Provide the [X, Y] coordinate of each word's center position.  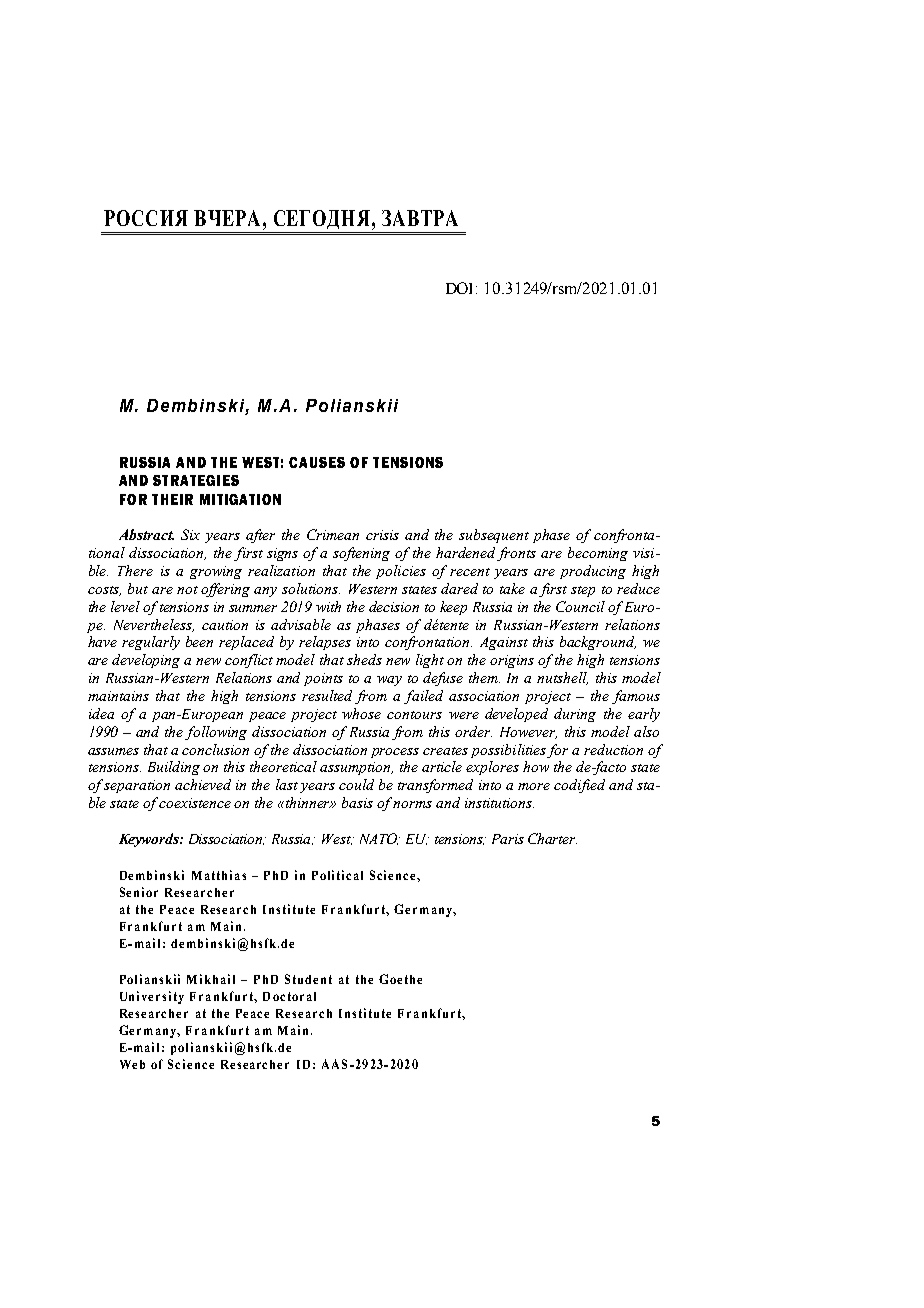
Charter [552, 838]
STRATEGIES [196, 480]
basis [357, 802]
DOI [461, 288]
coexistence [195, 803]
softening [361, 554]
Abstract [146, 534]
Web [132, 1064]
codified [579, 786]
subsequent [494, 536]
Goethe [400, 979]
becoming [598, 554]
